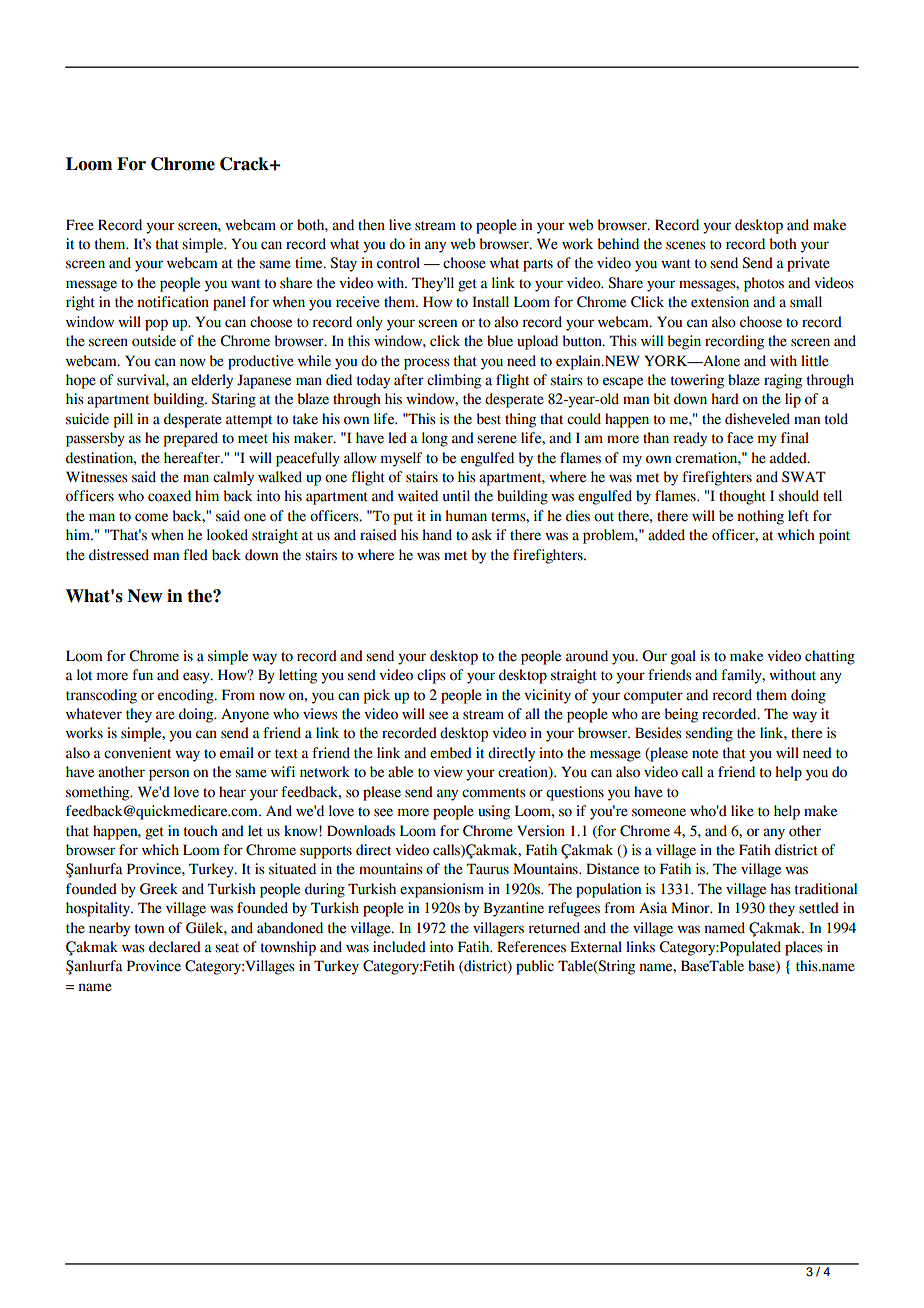 The height and width of the document is (1308, 924). I want to click on fled, so click(195, 555).
